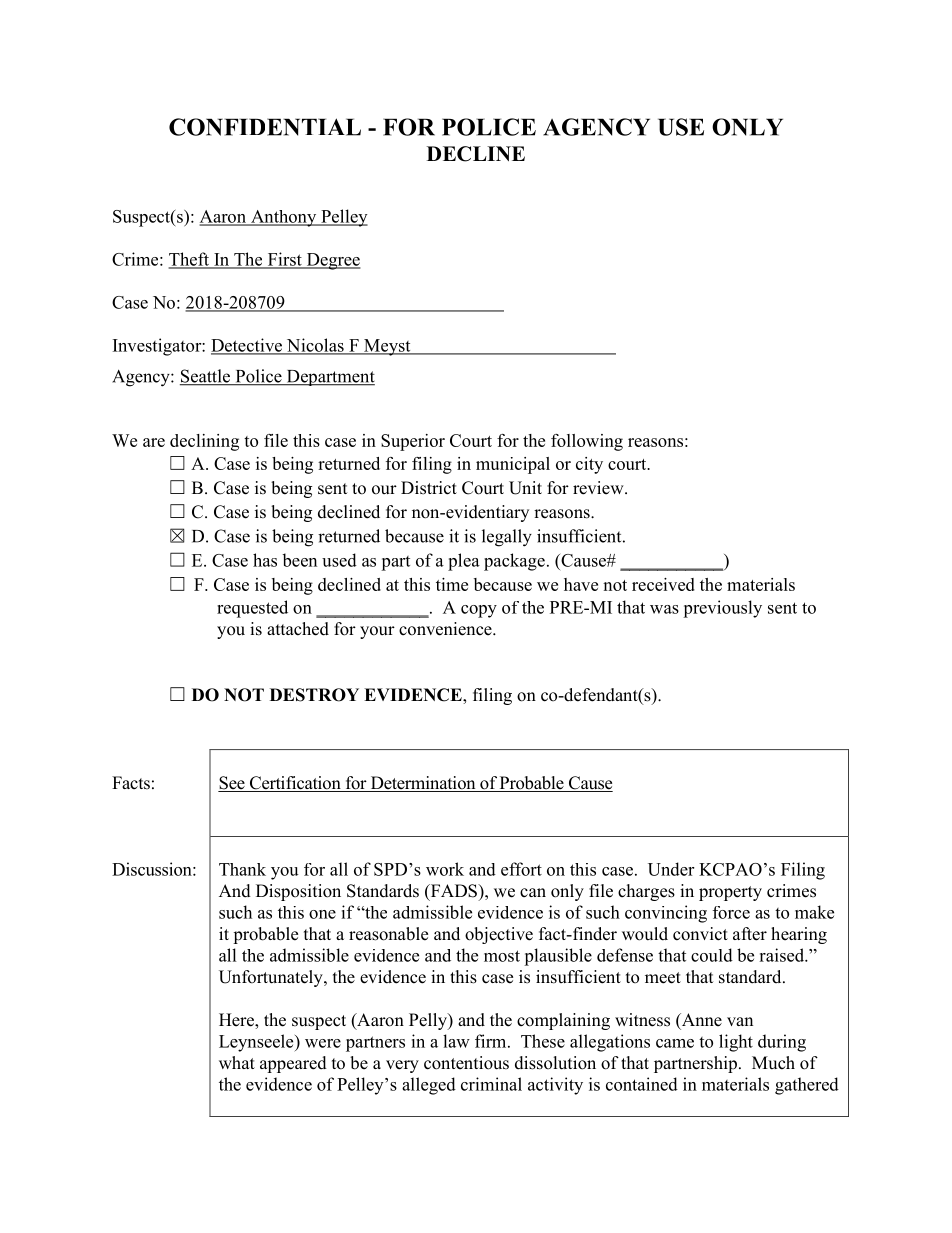 This screenshot has width=952, height=1233. Describe the element at coordinates (479, 611) in the screenshot. I see `copy` at that location.
